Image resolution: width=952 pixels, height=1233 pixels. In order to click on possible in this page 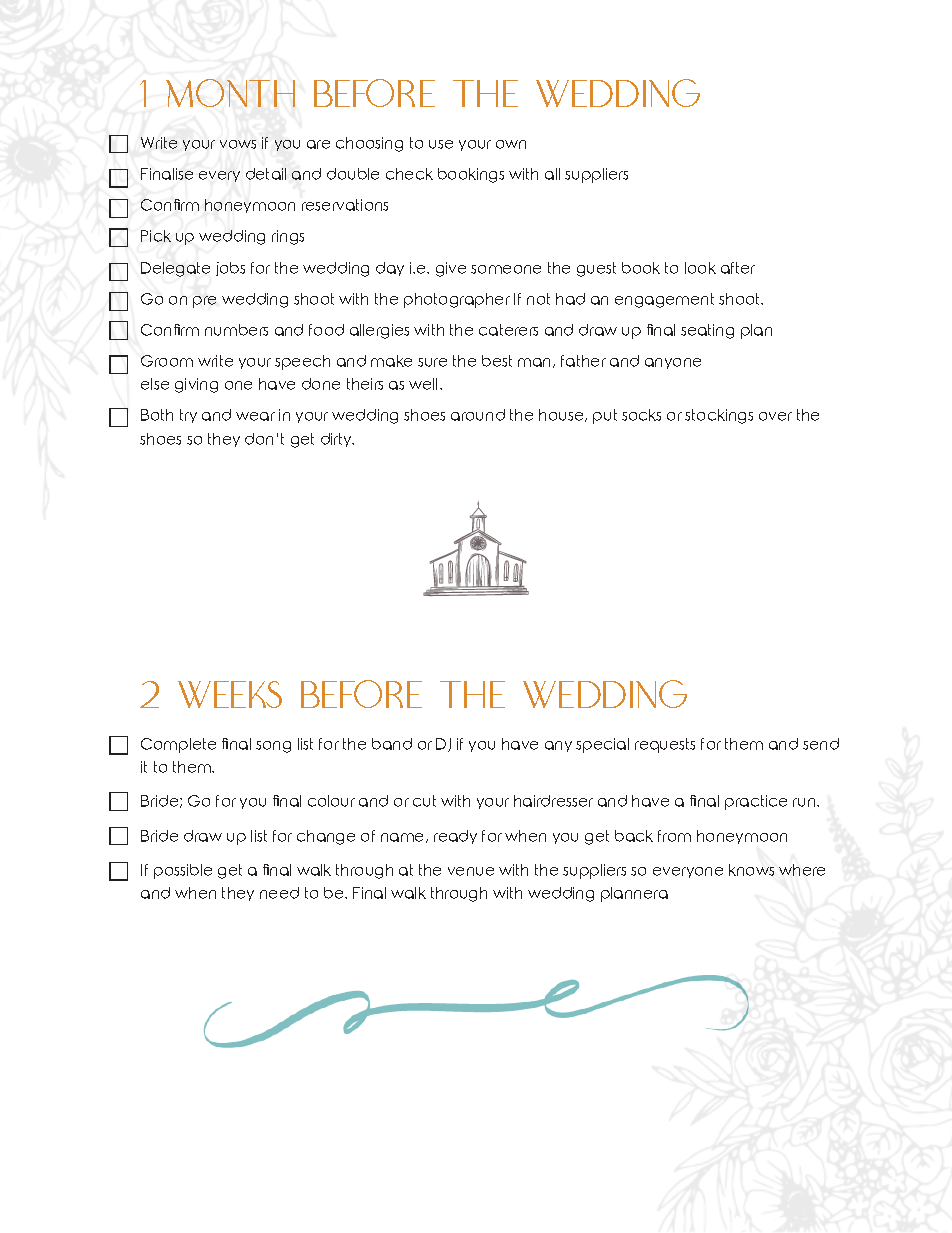, I will do `click(183, 871)`.
